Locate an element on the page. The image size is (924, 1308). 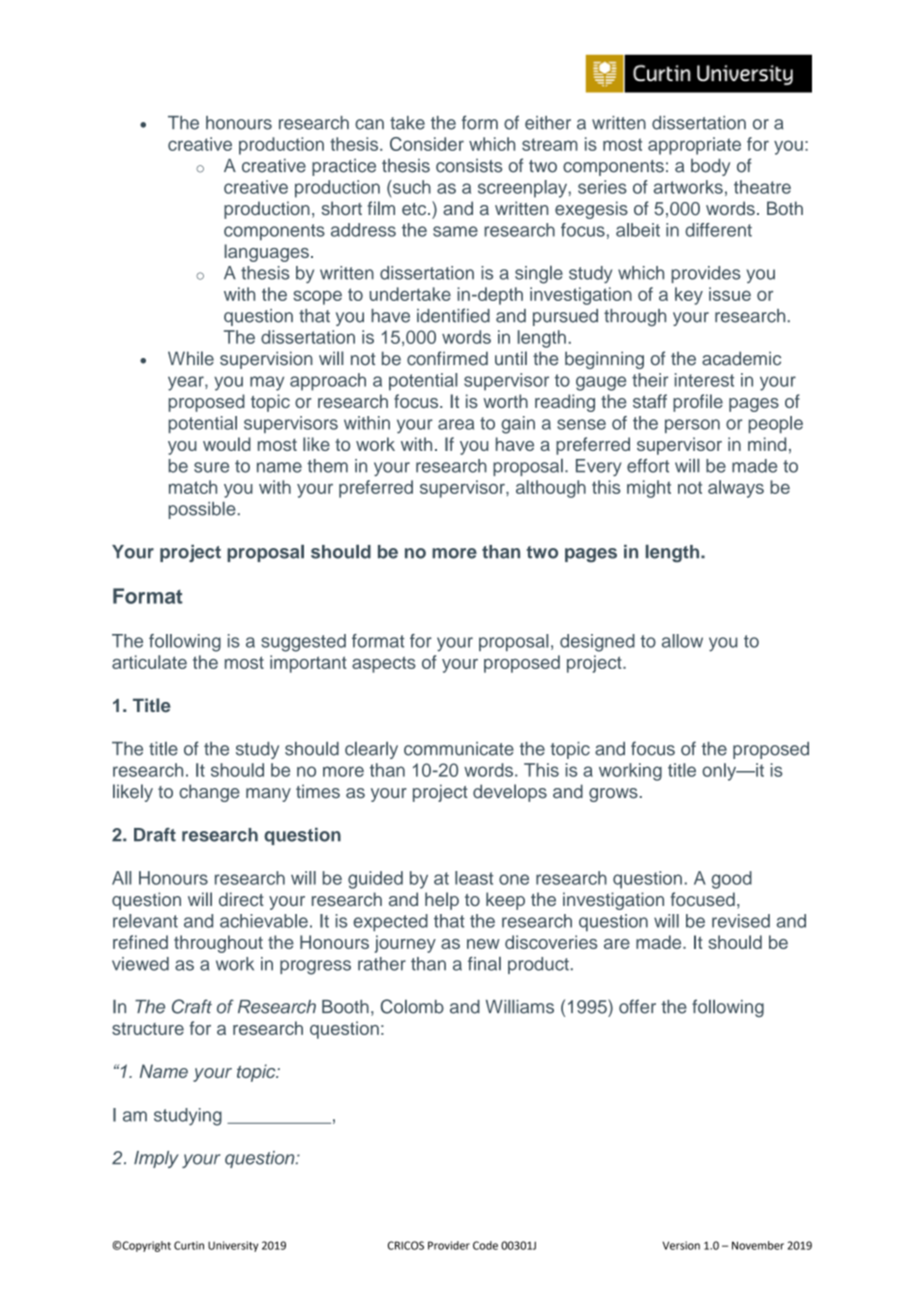
consists is located at coordinates (469, 166).
